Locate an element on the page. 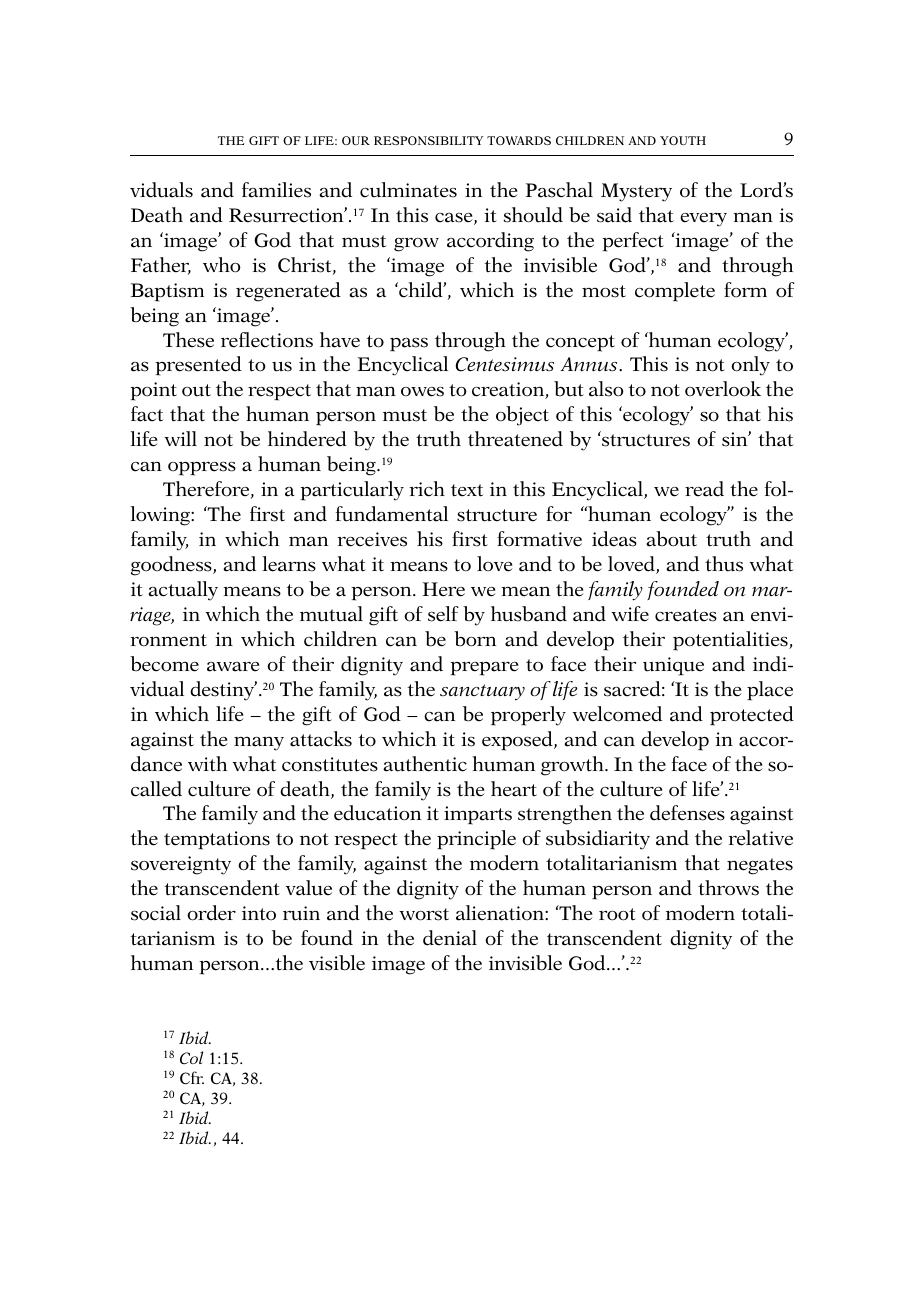 The image size is (924, 1311). actually is located at coordinates (183, 591).
